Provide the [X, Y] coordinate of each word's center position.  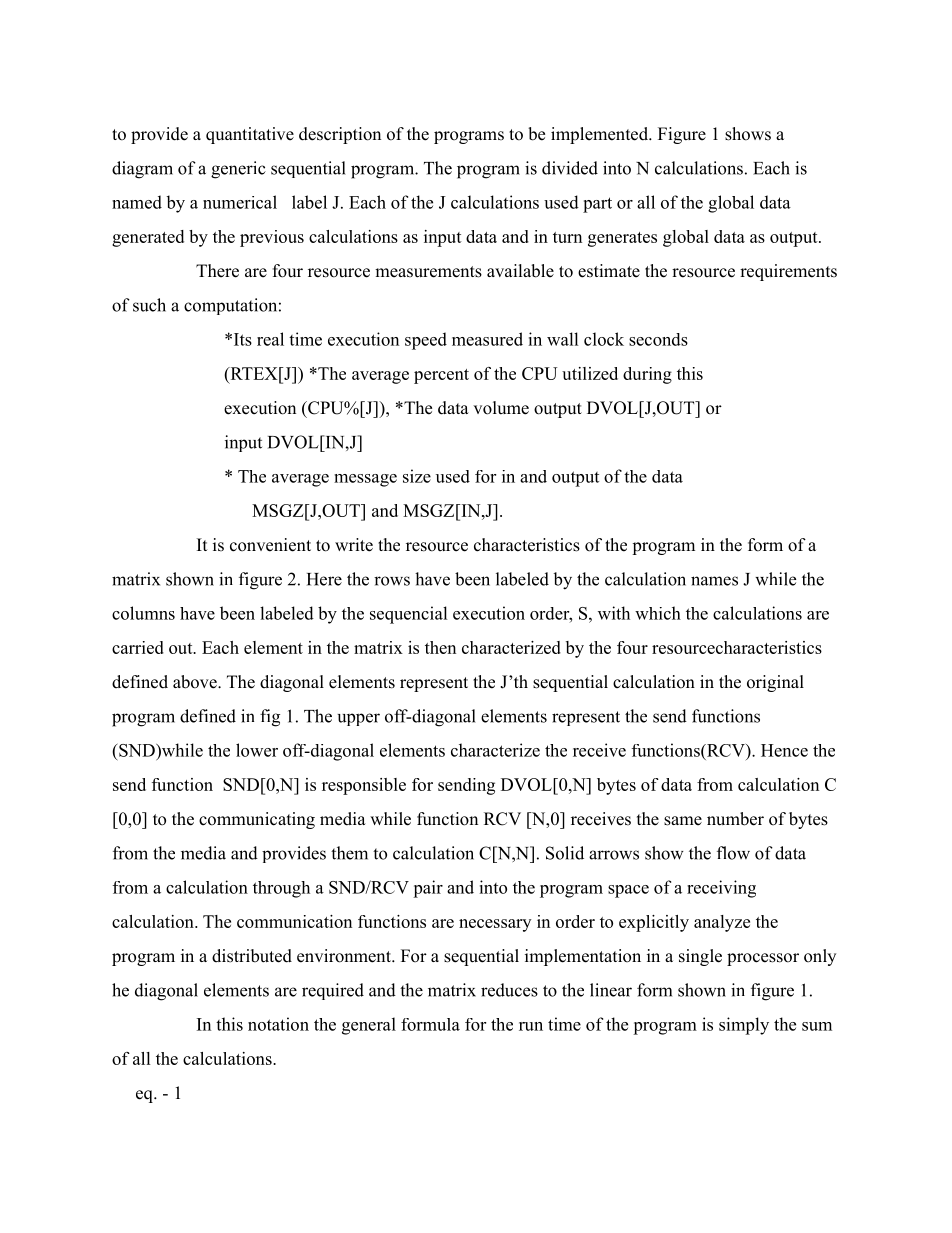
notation [278, 1024]
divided [570, 168]
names [714, 581]
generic [238, 170]
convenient [270, 545]
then [440, 647]
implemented [600, 135]
